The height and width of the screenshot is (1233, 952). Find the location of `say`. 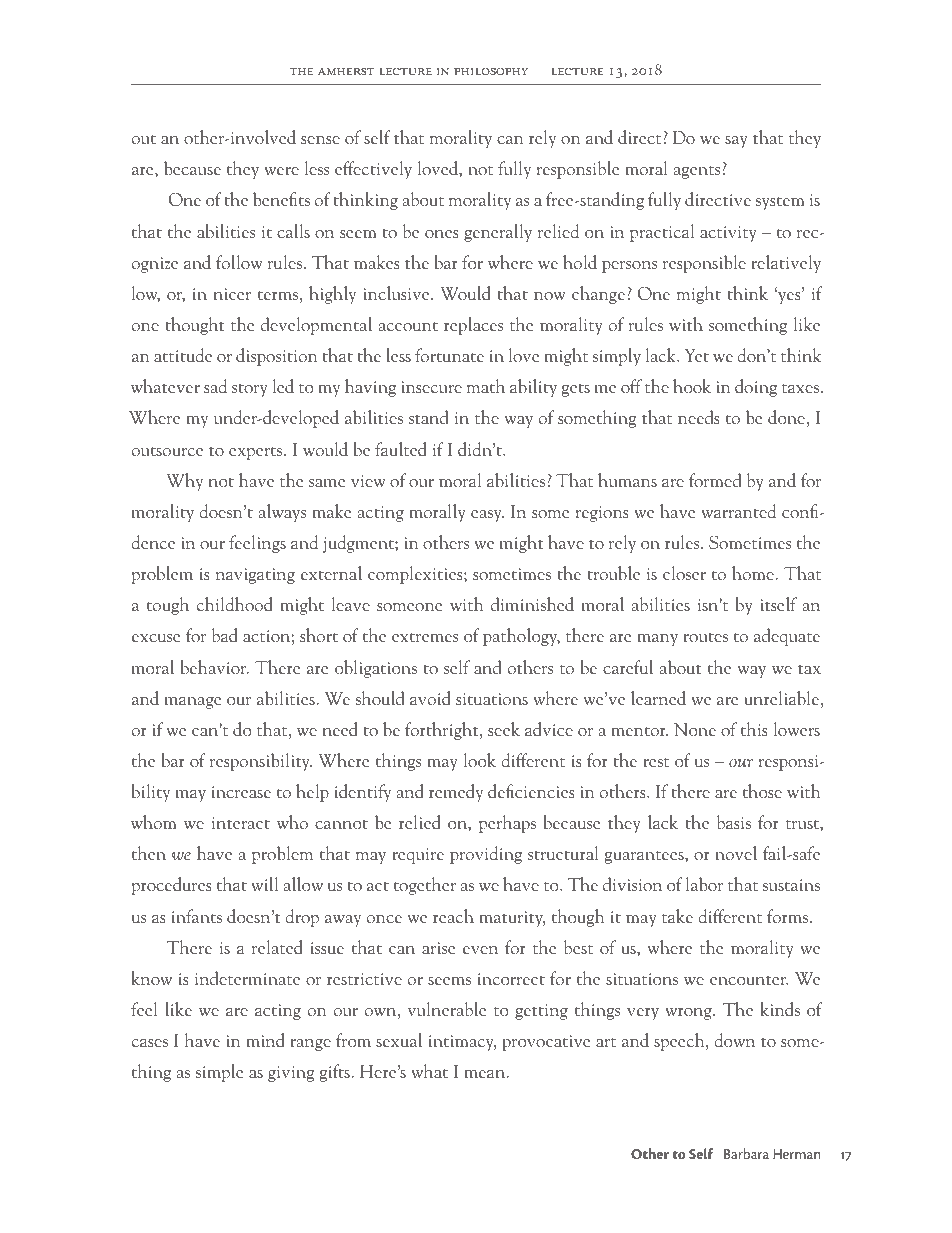

say is located at coordinates (736, 142).
